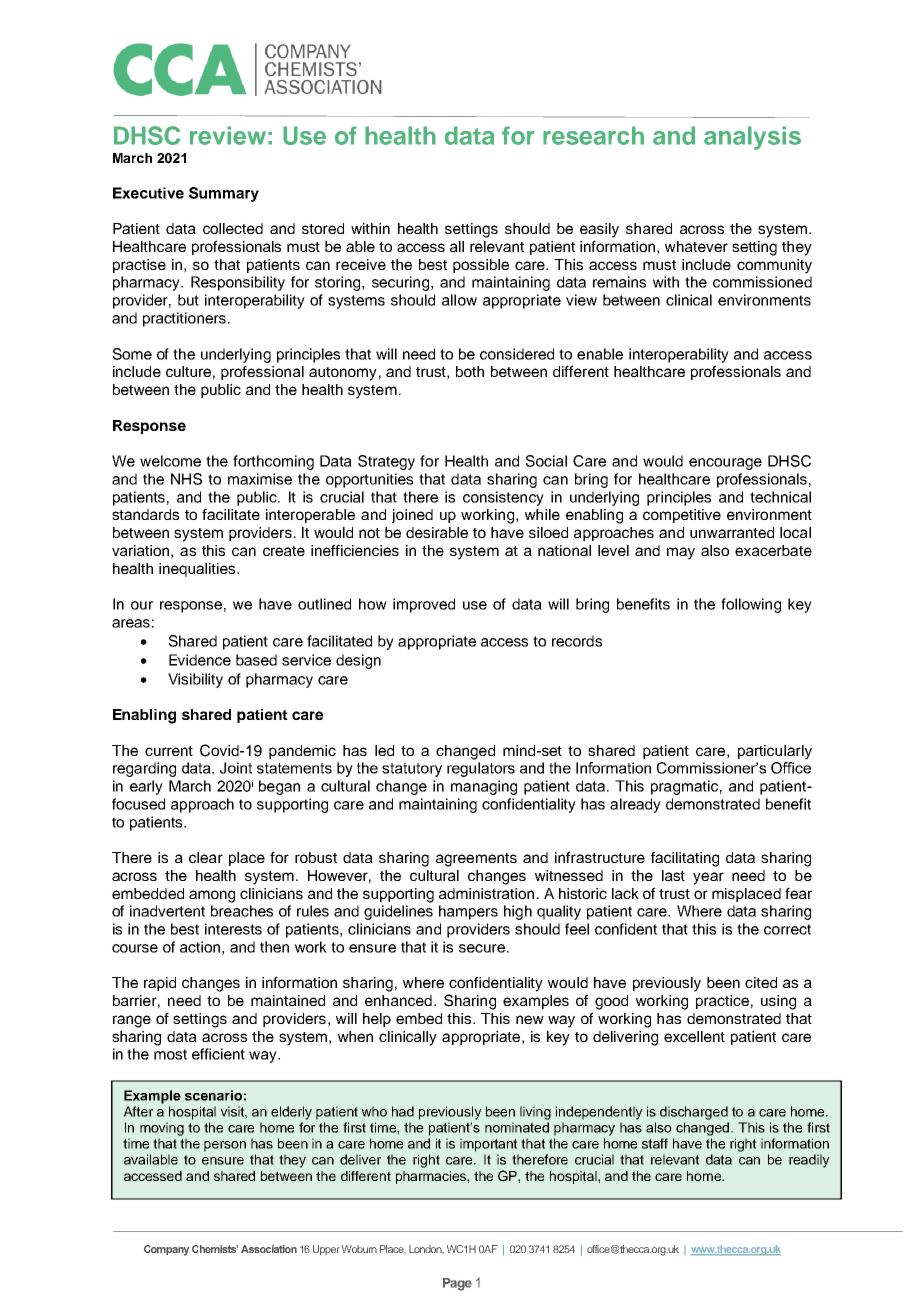 This screenshot has width=924, height=1309. What do you see at coordinates (160, 984) in the screenshot?
I see `rapid` at bounding box center [160, 984].
